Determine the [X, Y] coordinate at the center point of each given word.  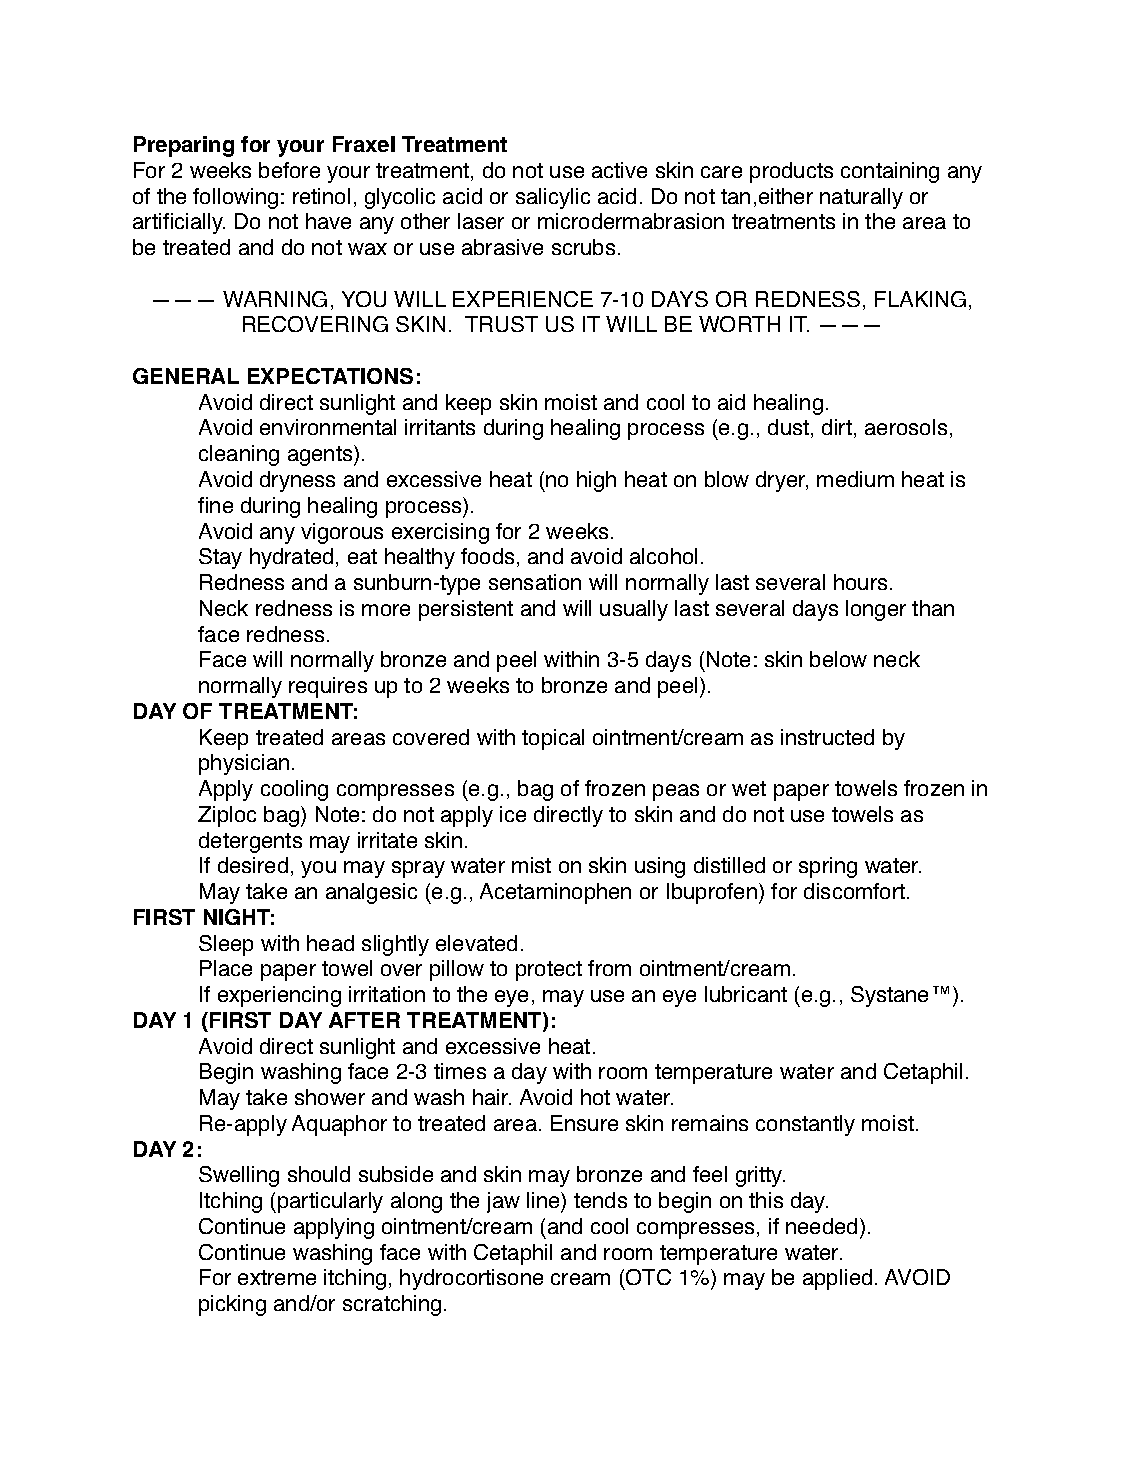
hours [860, 582]
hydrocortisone [471, 1279]
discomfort [856, 891]
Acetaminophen [555, 893]
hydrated [291, 558]
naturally [861, 198]
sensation [535, 582]
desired [253, 865]
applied [837, 1279]
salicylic [553, 198]
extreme [277, 1277]
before [289, 170]
